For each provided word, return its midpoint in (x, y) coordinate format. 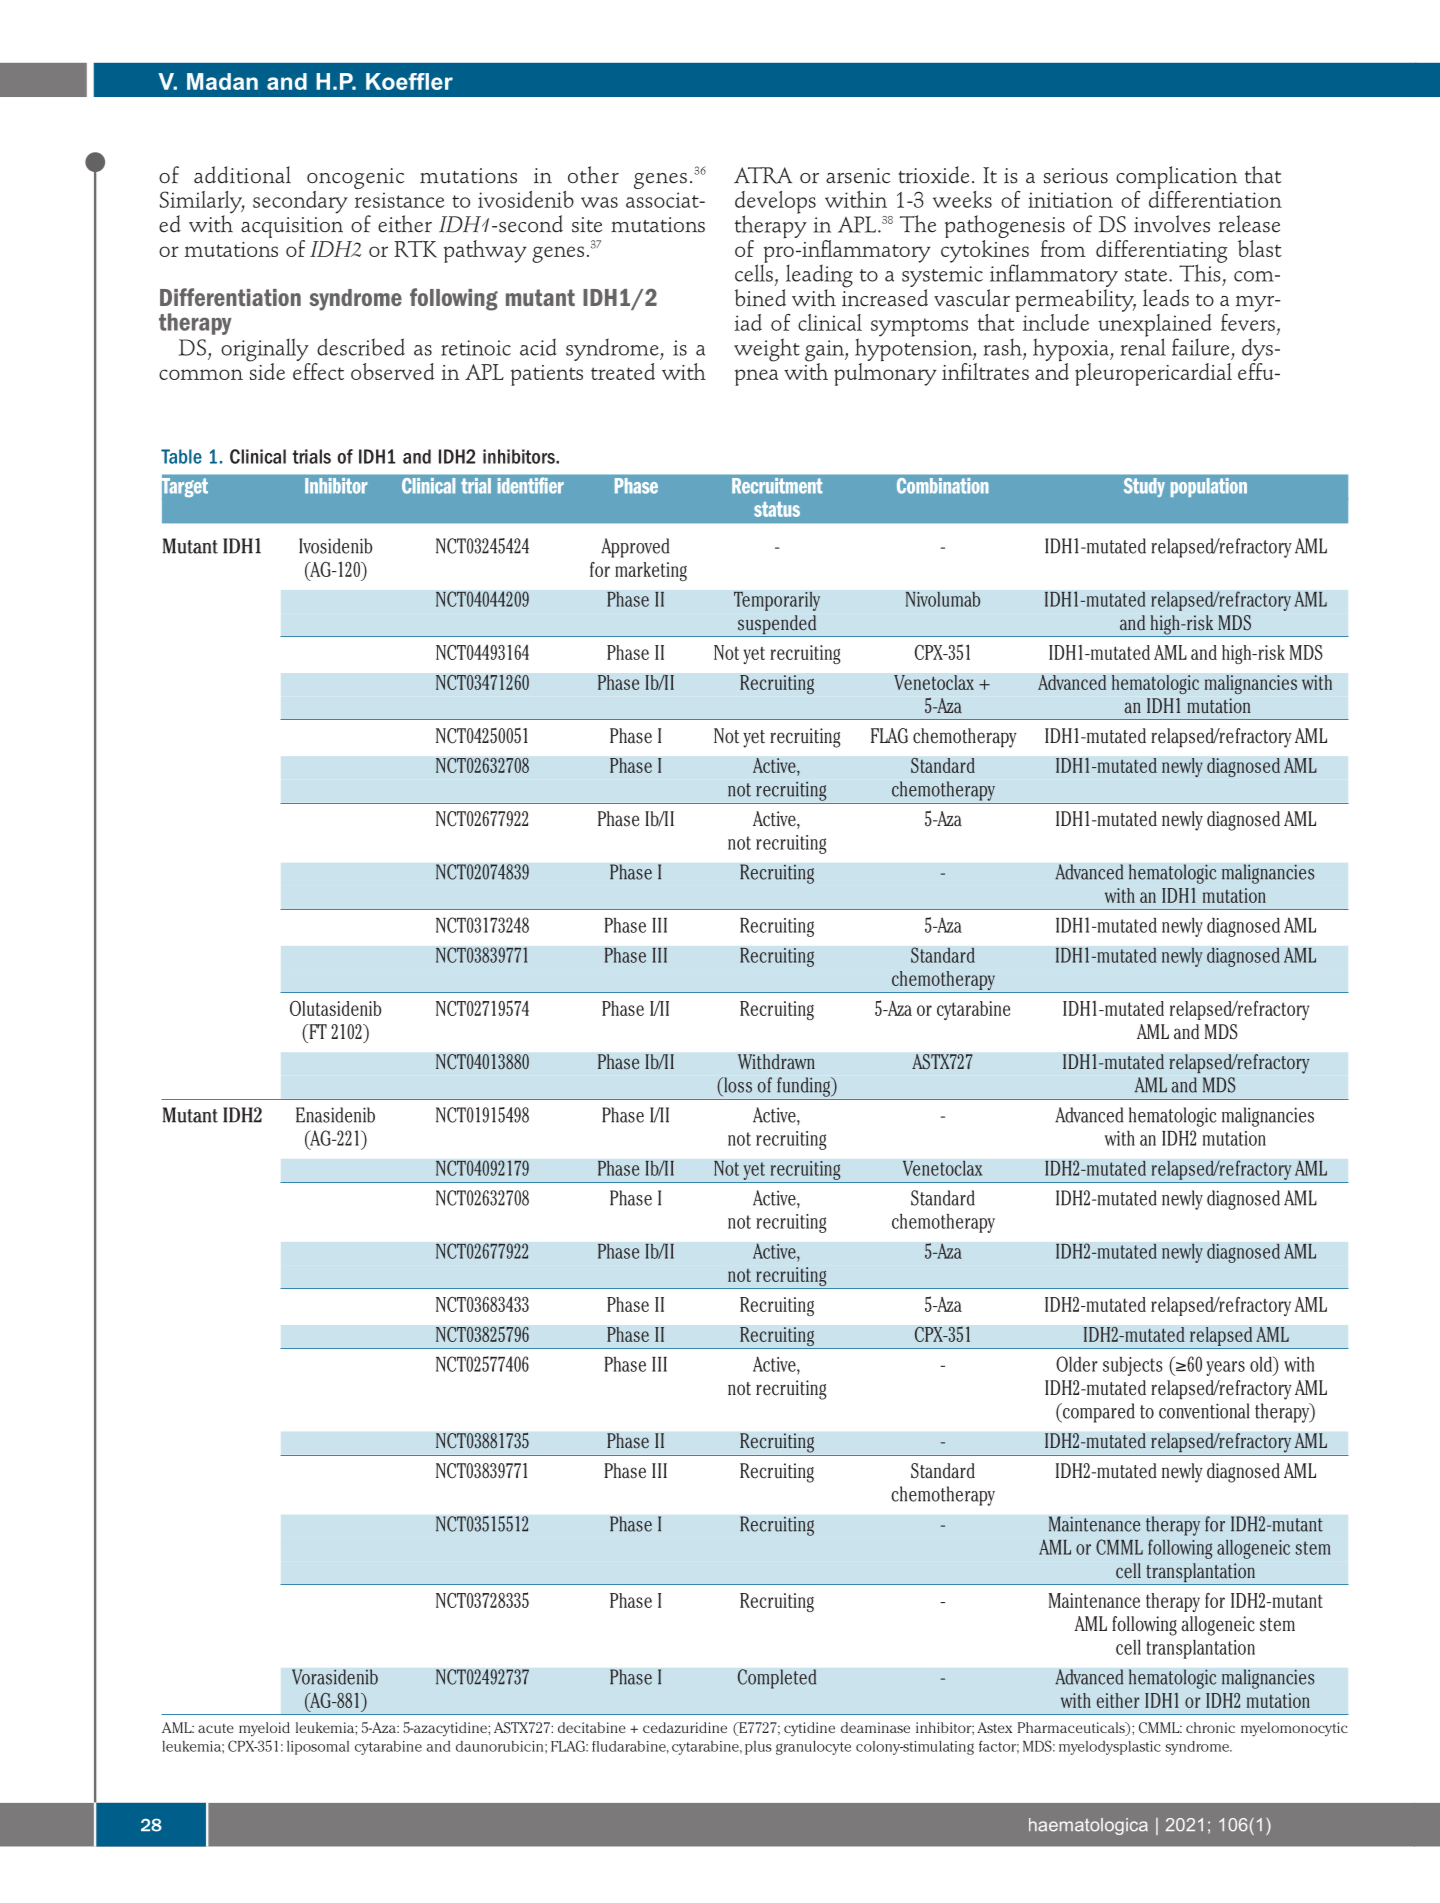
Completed (777, 1679)
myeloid (264, 1729)
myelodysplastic (1110, 1748)
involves (1172, 224)
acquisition (292, 229)
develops (775, 203)
